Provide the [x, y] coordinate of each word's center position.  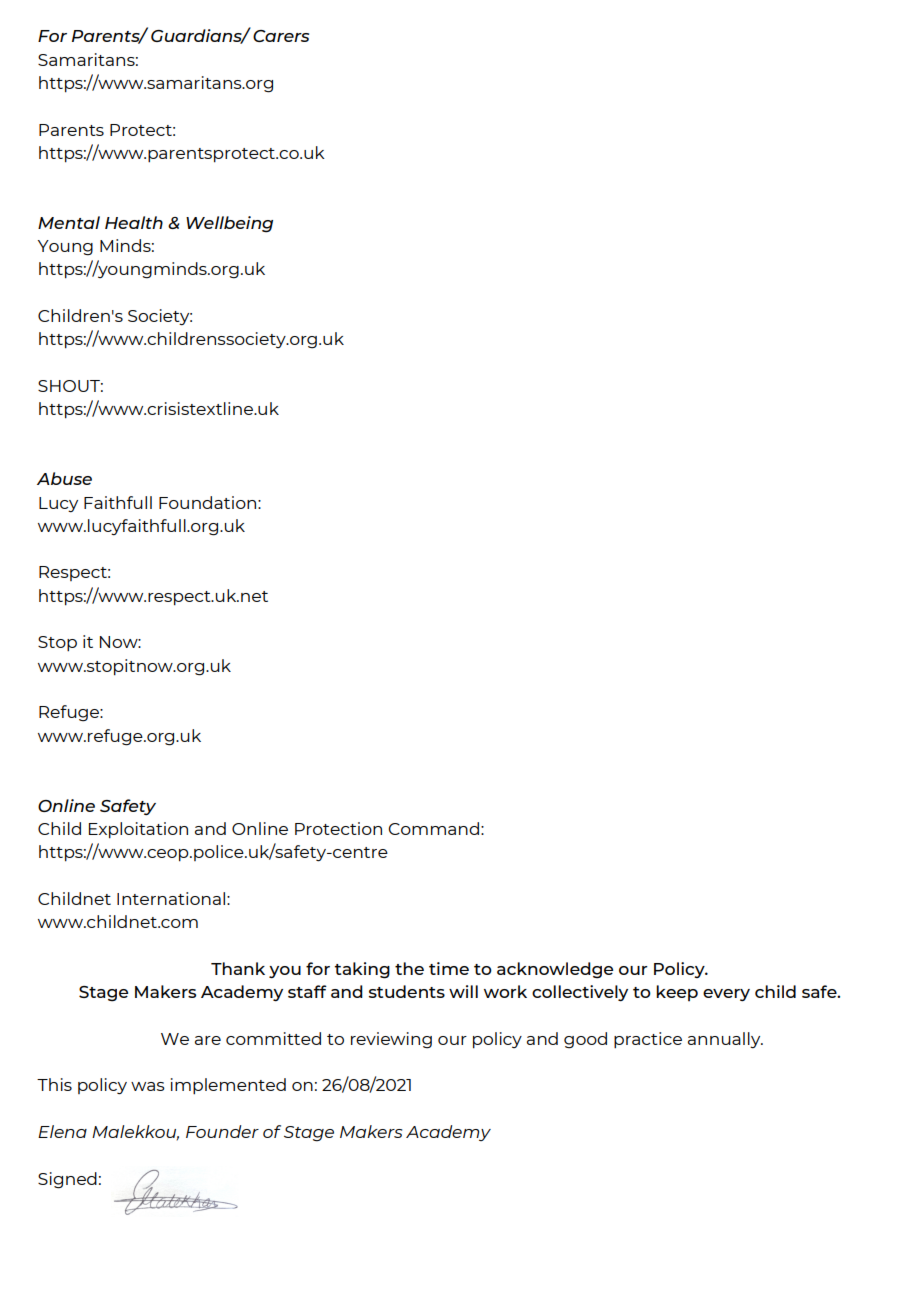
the [409, 968]
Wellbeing [229, 224]
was [148, 1086]
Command [433, 828]
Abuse [64, 478]
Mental [69, 222]
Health [134, 222]
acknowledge [555, 970]
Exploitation [138, 830]
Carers [281, 36]
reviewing [391, 1040]
